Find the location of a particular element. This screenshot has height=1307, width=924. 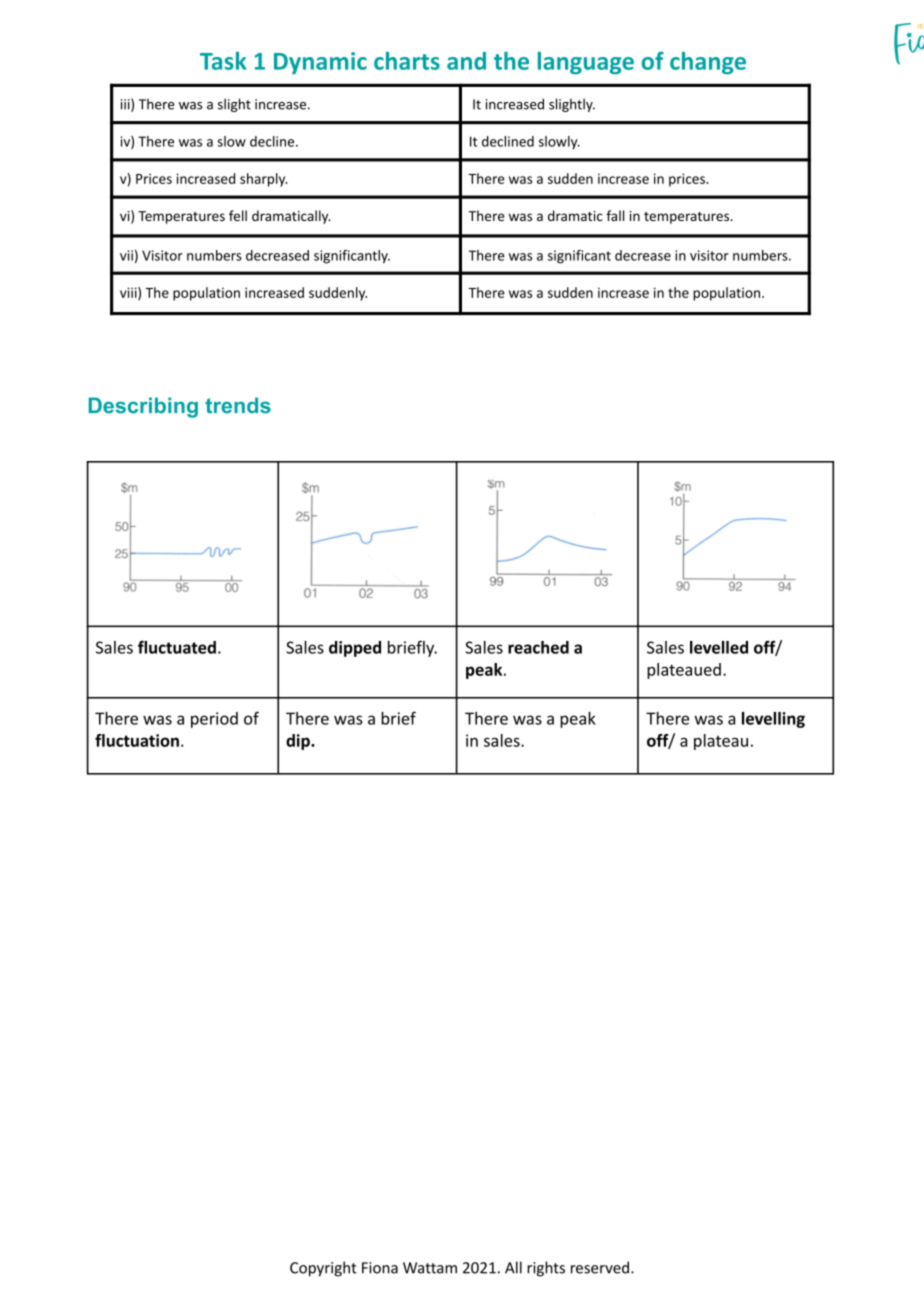

Fiona is located at coordinates (380, 1268).
